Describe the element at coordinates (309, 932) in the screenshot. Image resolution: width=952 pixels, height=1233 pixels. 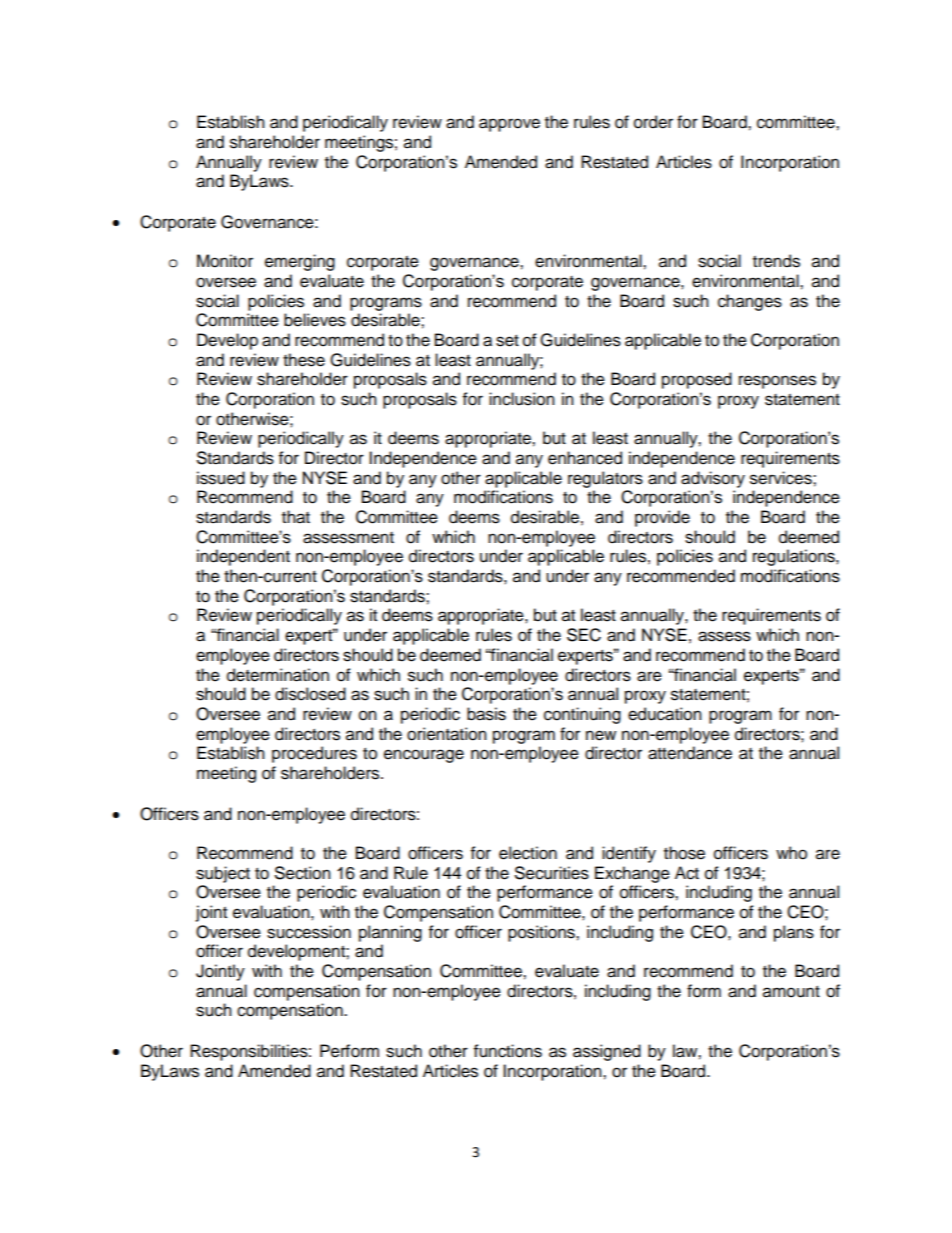
I see `succession` at that location.
